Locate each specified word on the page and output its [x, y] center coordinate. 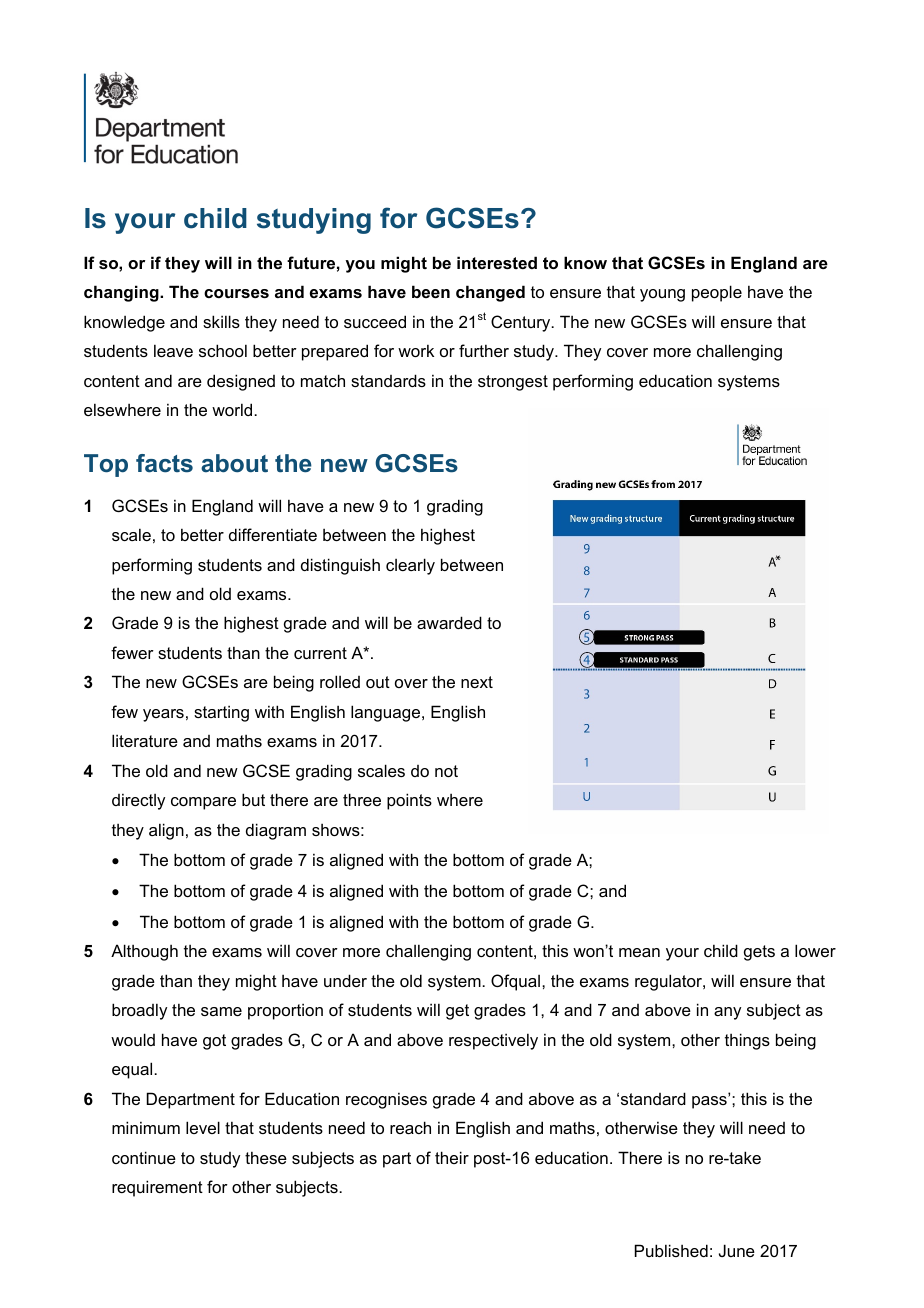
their [452, 1157]
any [727, 1013]
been [431, 291]
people [717, 293]
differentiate [273, 534]
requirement [157, 1188]
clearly [410, 566]
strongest [513, 383]
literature [145, 740]
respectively [493, 1041]
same [221, 1011]
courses [236, 293]
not [446, 771]
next [477, 682]
